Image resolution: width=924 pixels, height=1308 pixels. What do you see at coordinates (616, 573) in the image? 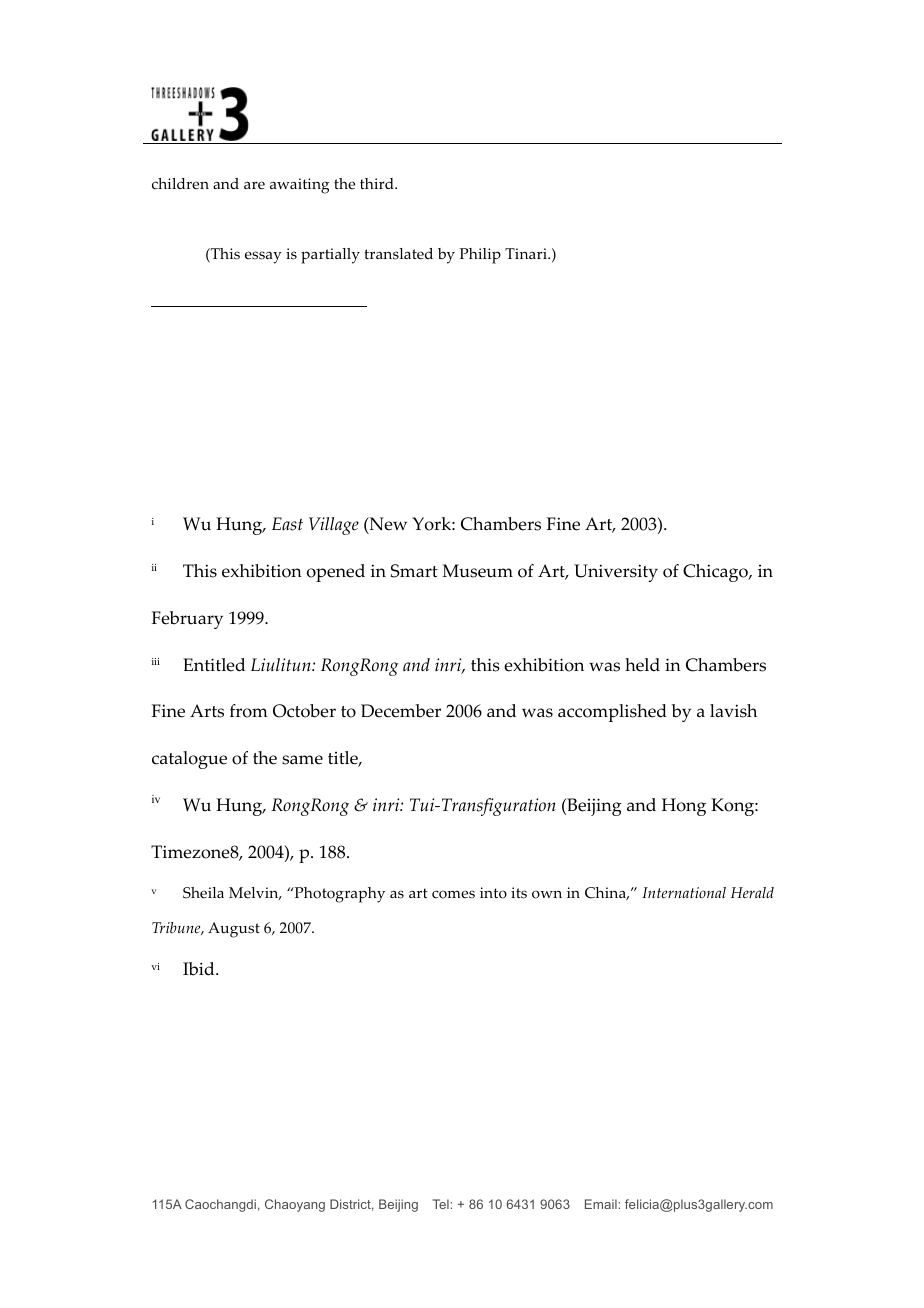
I see `University` at bounding box center [616, 573].
